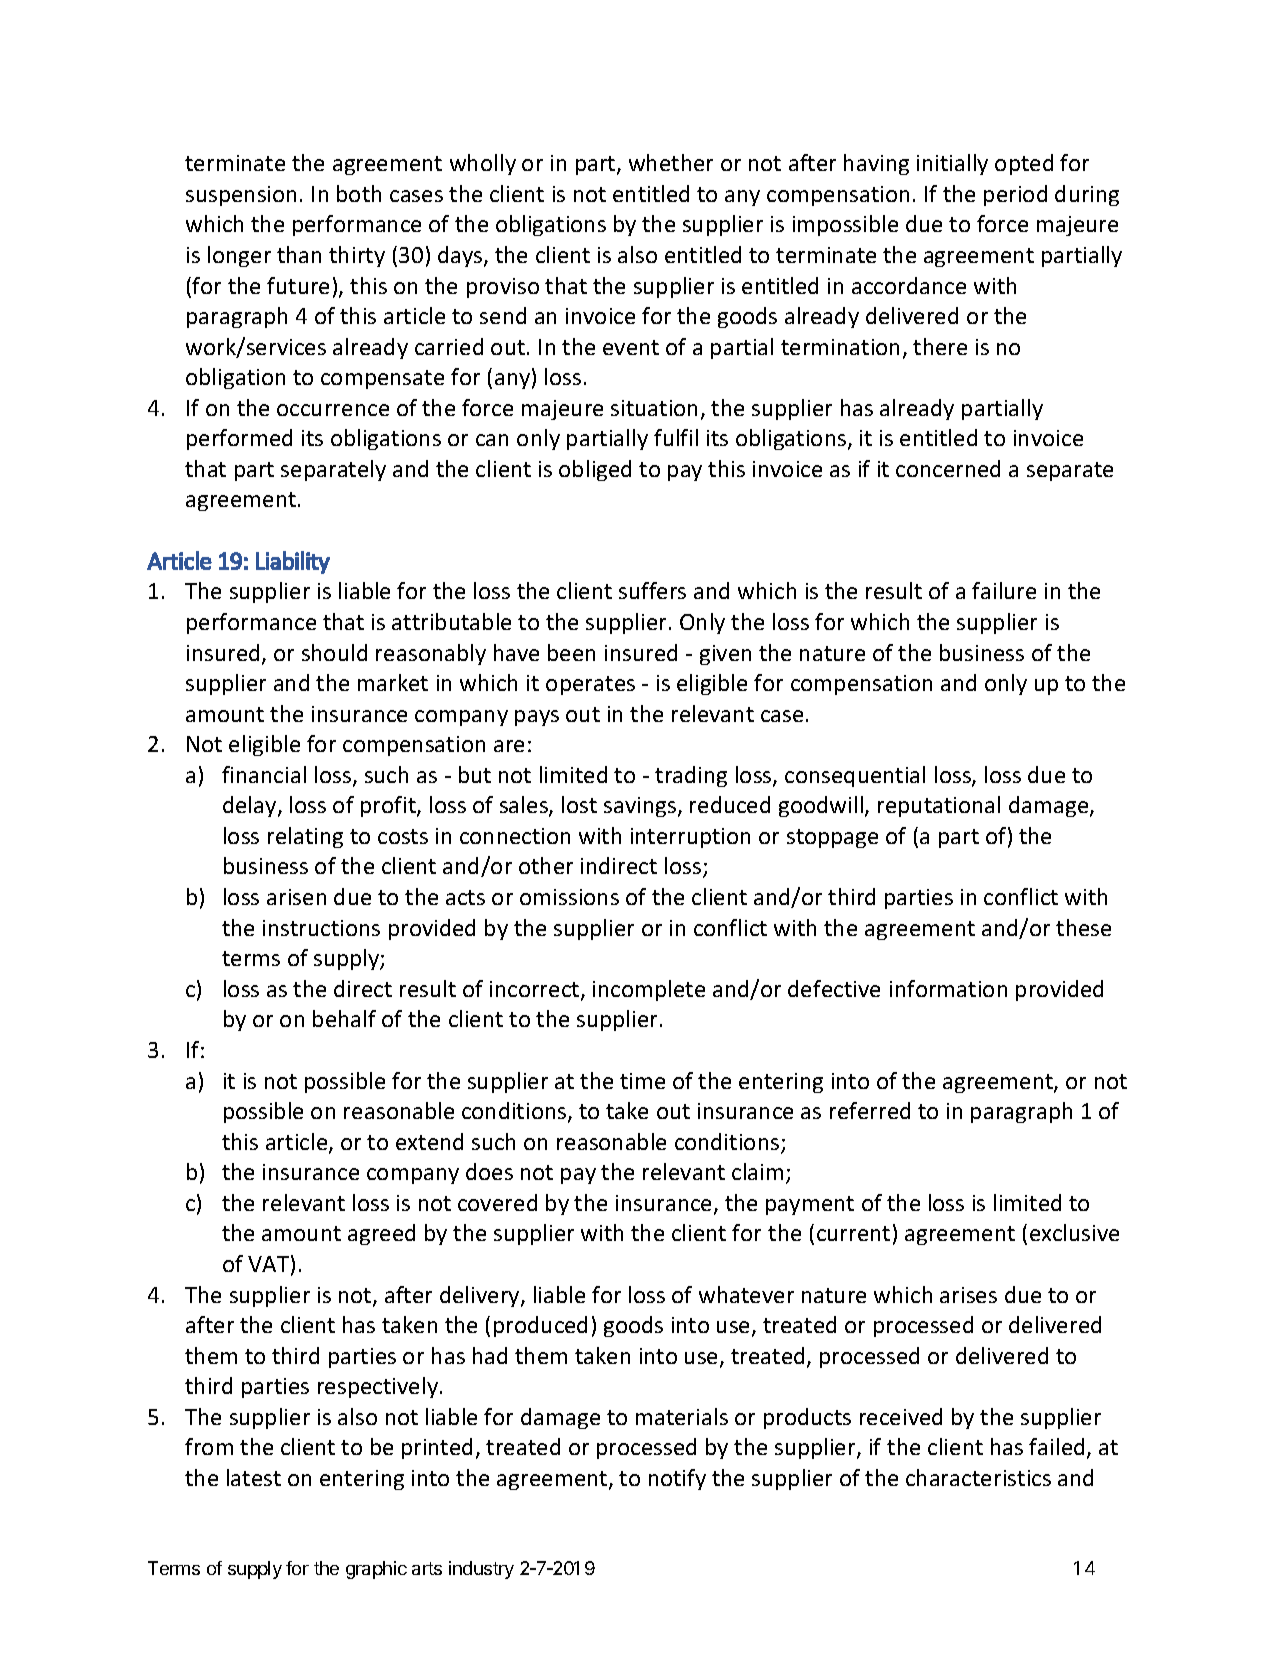 The width and height of the screenshot is (1277, 1653). I want to click on period, so click(1015, 195).
